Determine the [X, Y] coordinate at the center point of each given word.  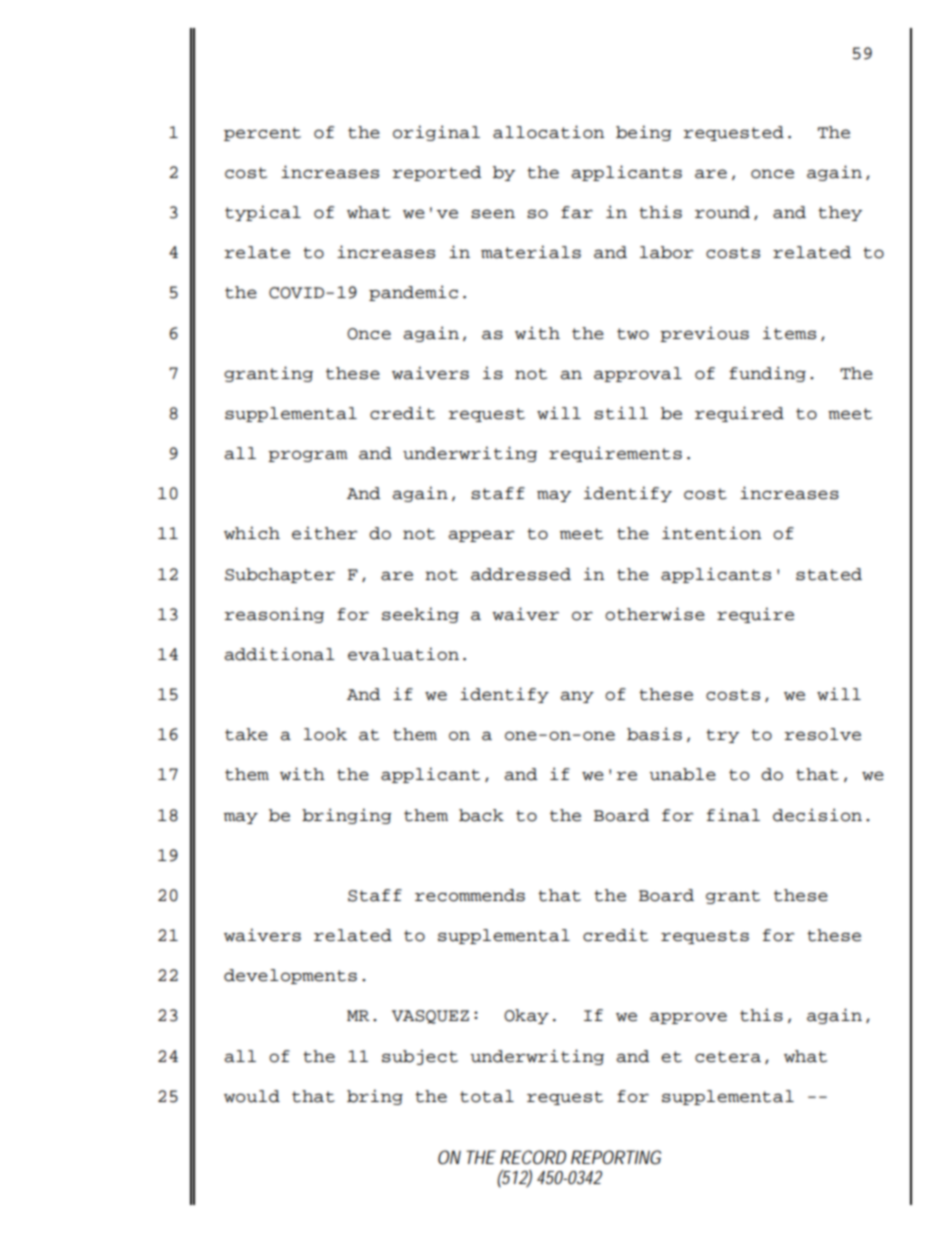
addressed [521, 574]
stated [829, 574]
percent [262, 134]
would [252, 1096]
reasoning [274, 615]
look [325, 734]
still [621, 413]
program [308, 456]
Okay [526, 1016]
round [722, 212]
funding [767, 374]
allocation [548, 132]
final [733, 815]
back [481, 815]
